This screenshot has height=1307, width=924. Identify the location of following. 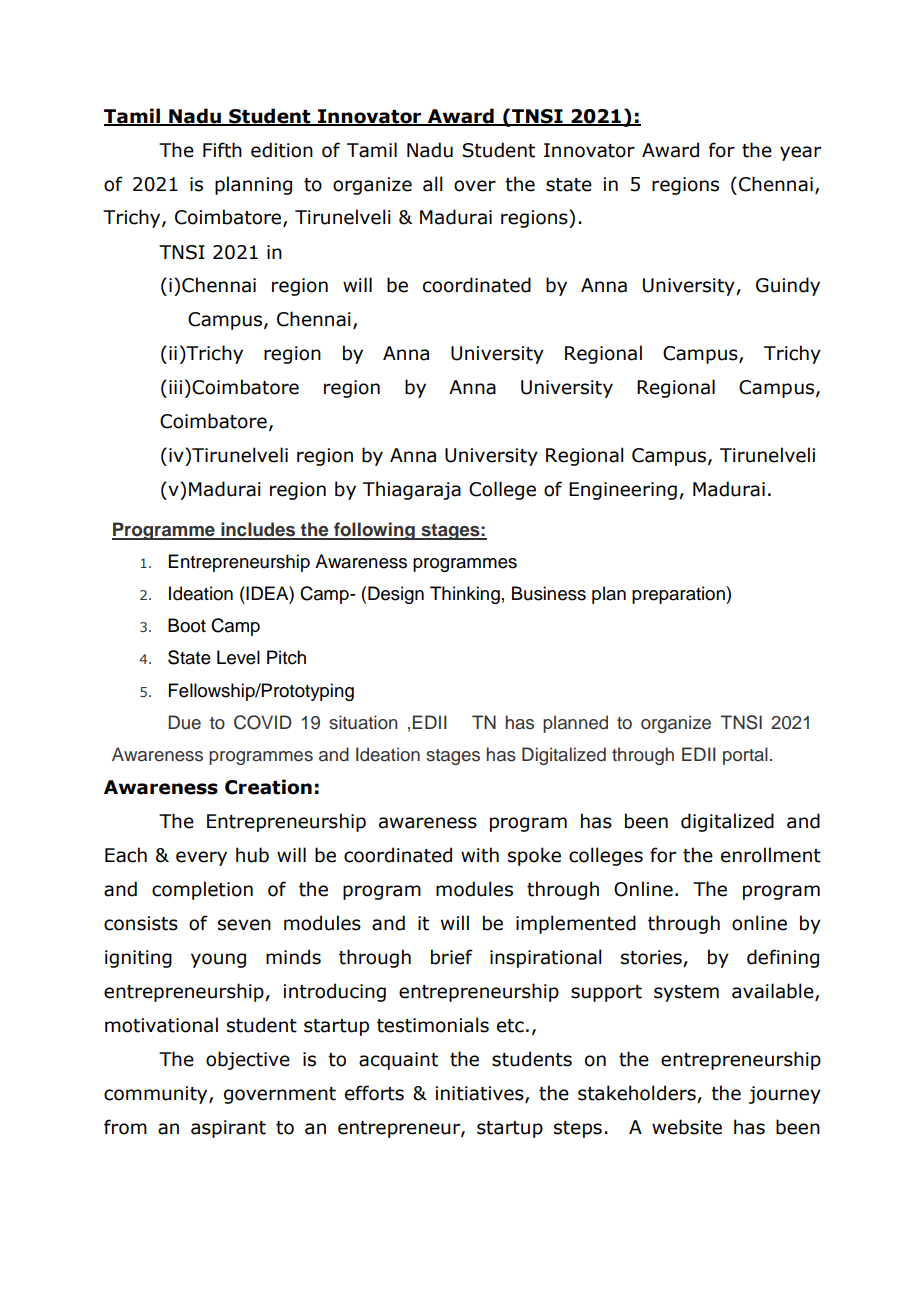
(374, 531).
